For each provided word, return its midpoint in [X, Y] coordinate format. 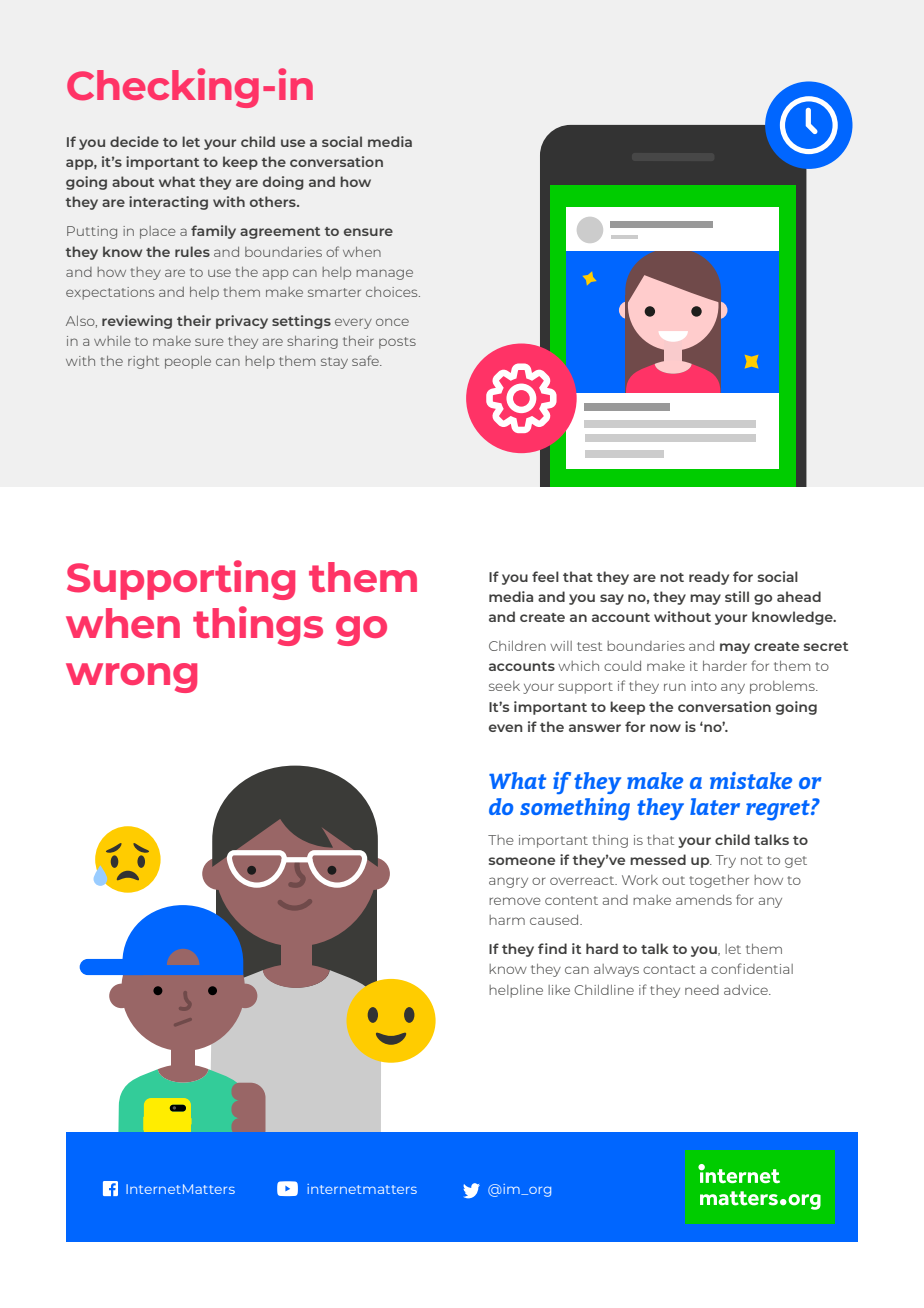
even [506, 728]
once [392, 322]
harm [507, 920]
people [188, 362]
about [133, 181]
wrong [131, 678]
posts [397, 343]
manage [384, 274]
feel [545, 576]
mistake [751, 780]
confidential [752, 968]
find [552, 948]
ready [709, 578]
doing [283, 183]
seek [504, 686]
